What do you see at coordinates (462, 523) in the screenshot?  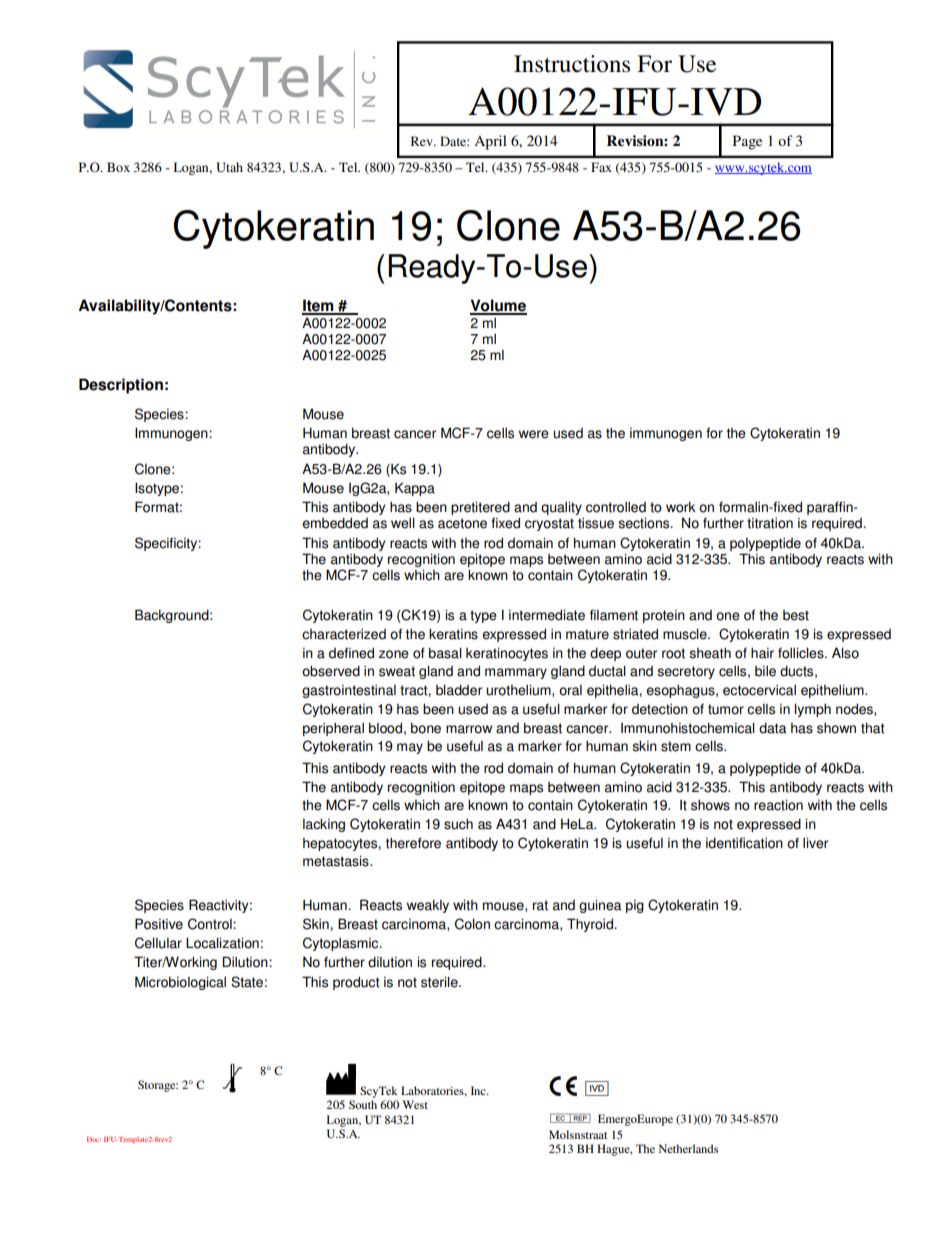 I see `acetone` at bounding box center [462, 523].
